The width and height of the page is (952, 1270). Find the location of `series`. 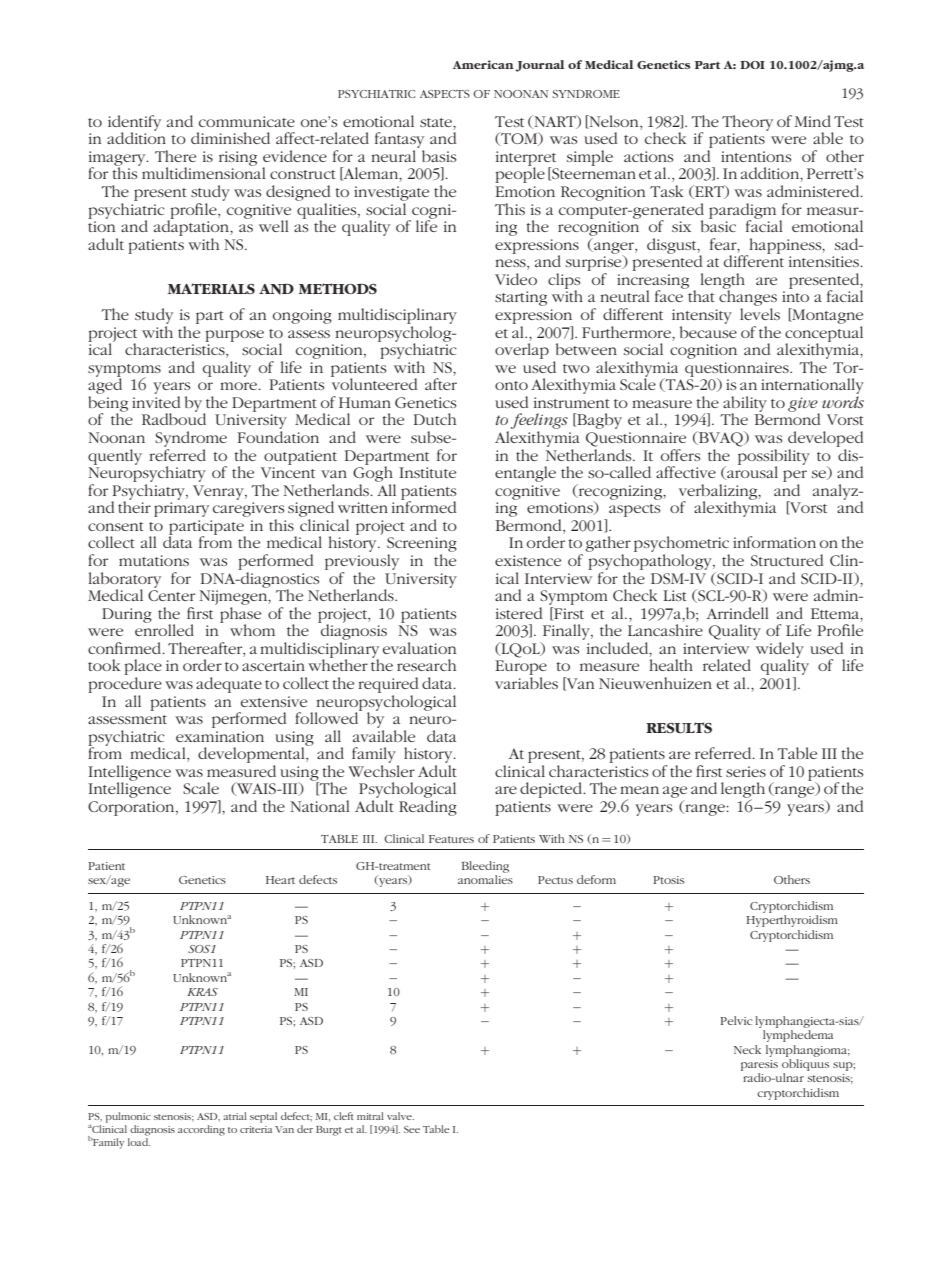

series is located at coordinates (746, 771).
